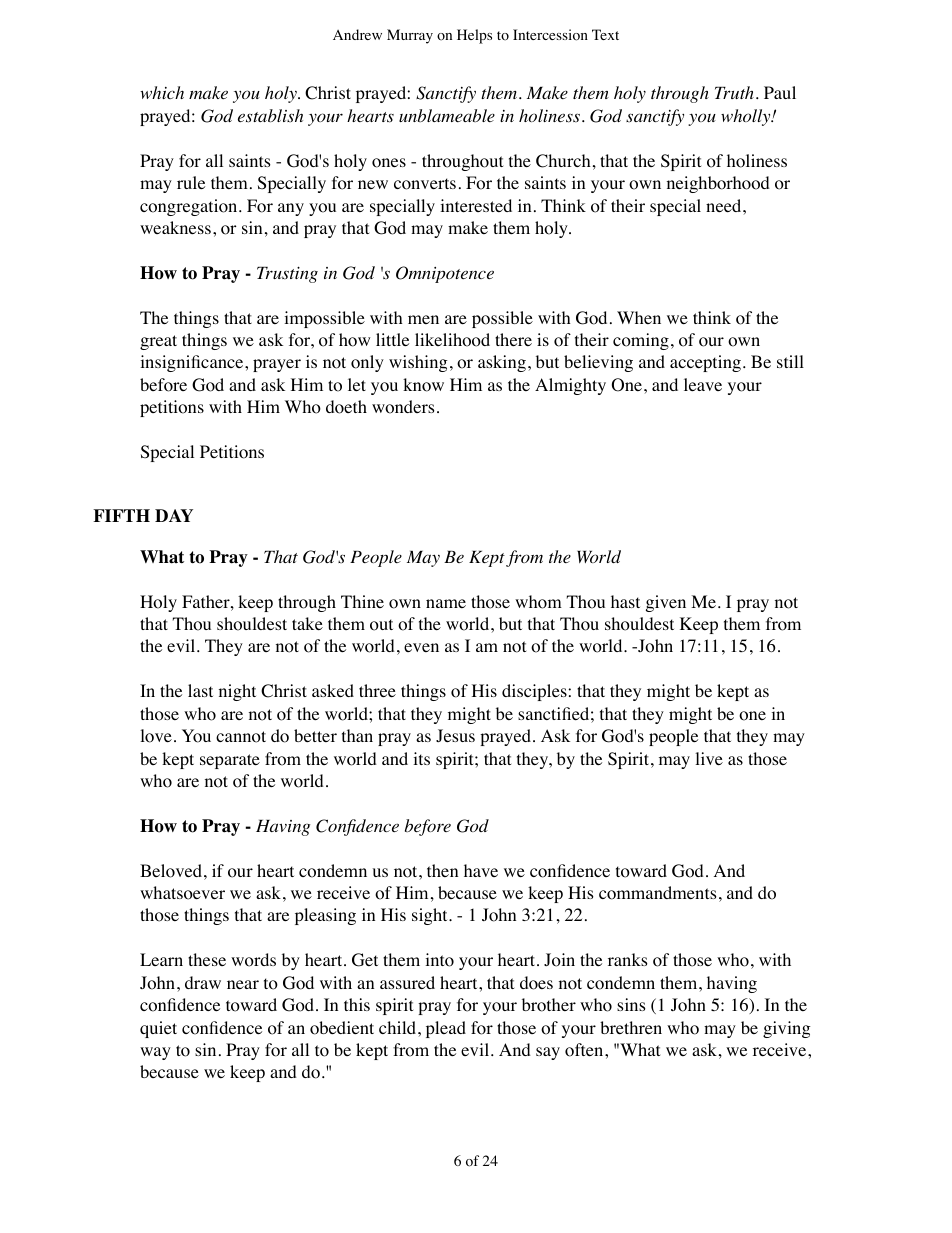 The image size is (952, 1233). What do you see at coordinates (446, 603) in the screenshot?
I see `name` at bounding box center [446, 603].
